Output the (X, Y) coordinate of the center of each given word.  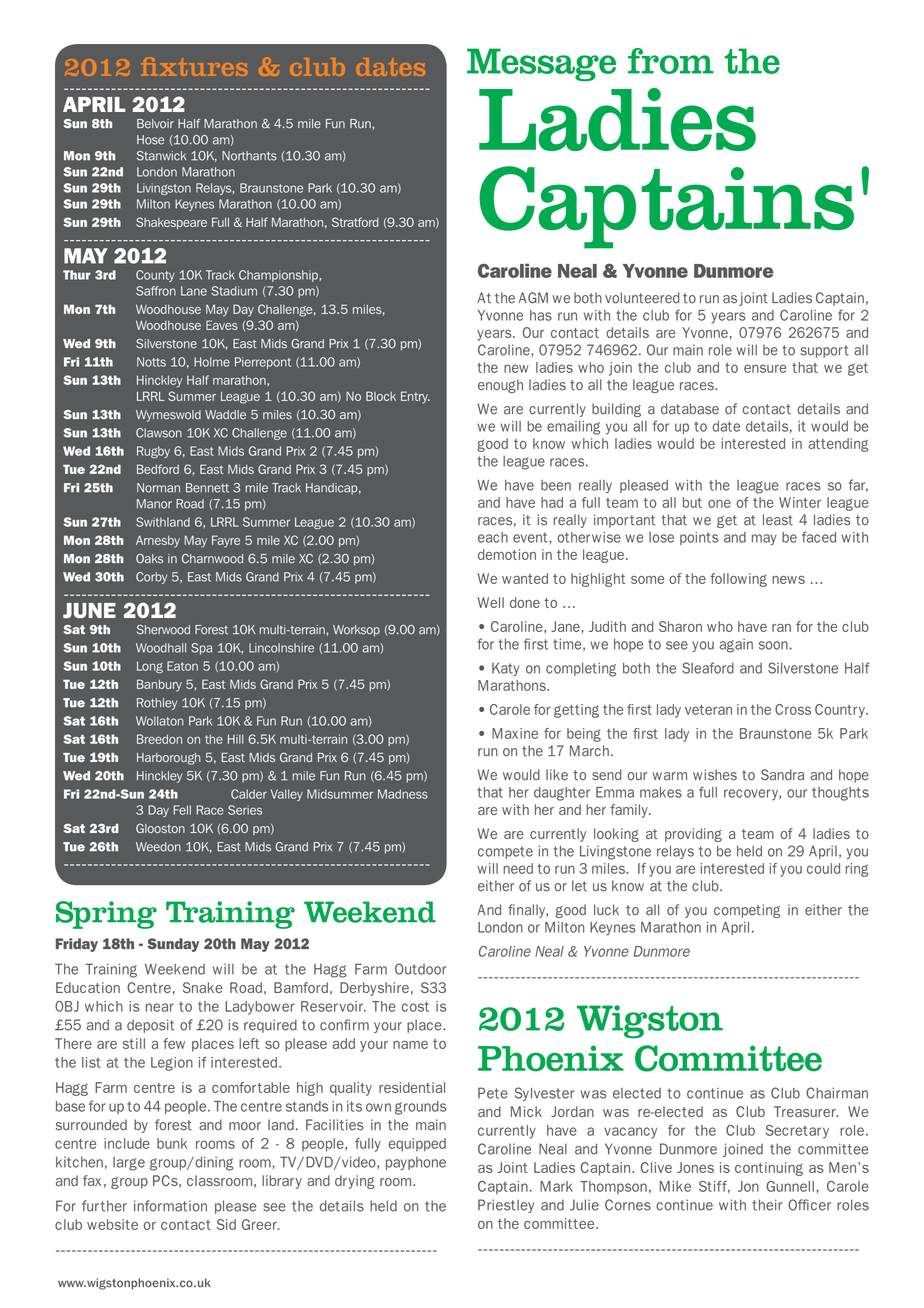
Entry (415, 397)
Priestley (506, 1206)
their (767, 1205)
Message (541, 65)
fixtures (194, 67)
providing (693, 835)
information (170, 1206)
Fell (182, 810)
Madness (403, 794)
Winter (800, 502)
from (671, 61)
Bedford (158, 469)
